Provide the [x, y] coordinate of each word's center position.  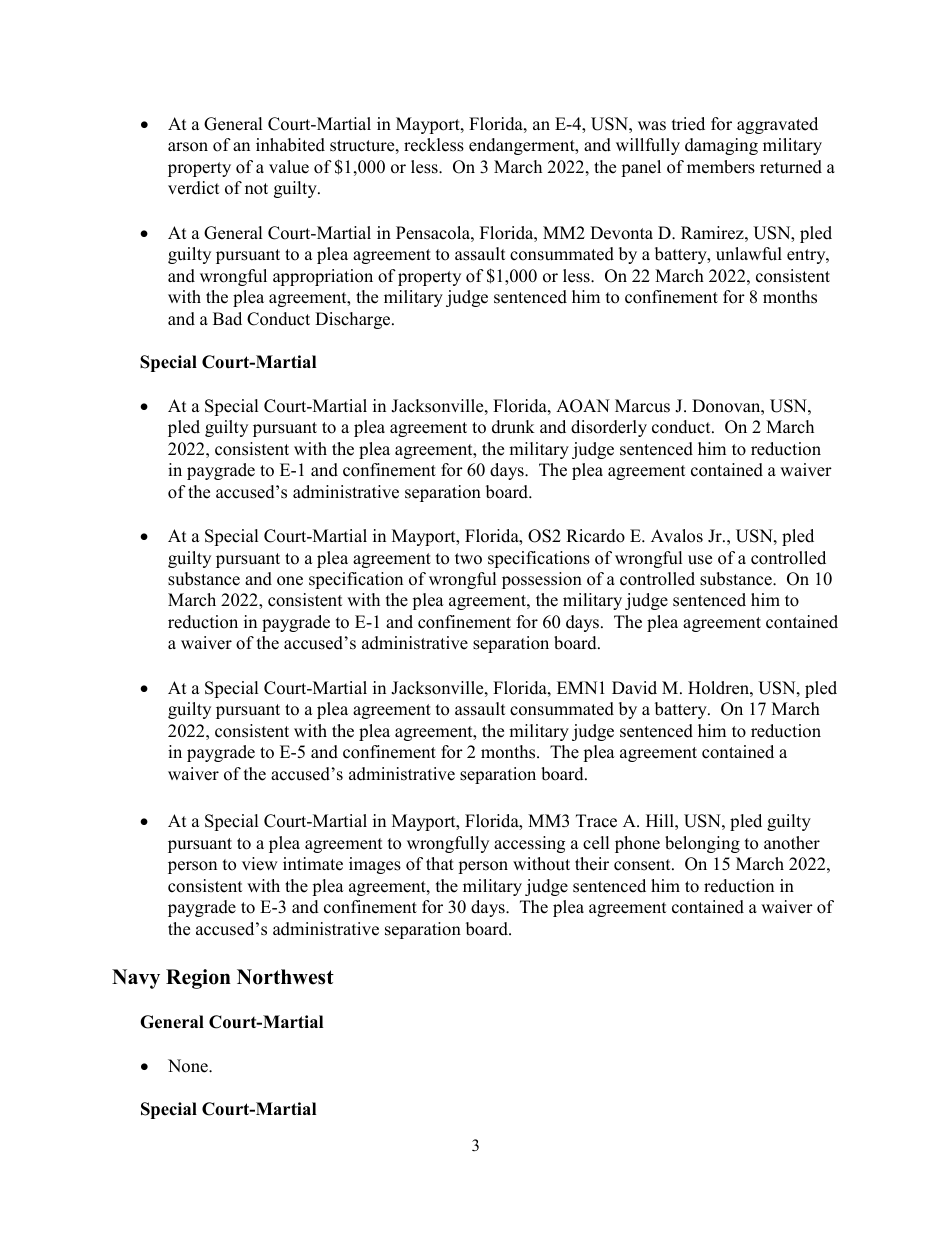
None [189, 1066]
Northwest [285, 977]
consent [643, 865]
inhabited [290, 145]
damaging [721, 146]
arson [188, 147]
